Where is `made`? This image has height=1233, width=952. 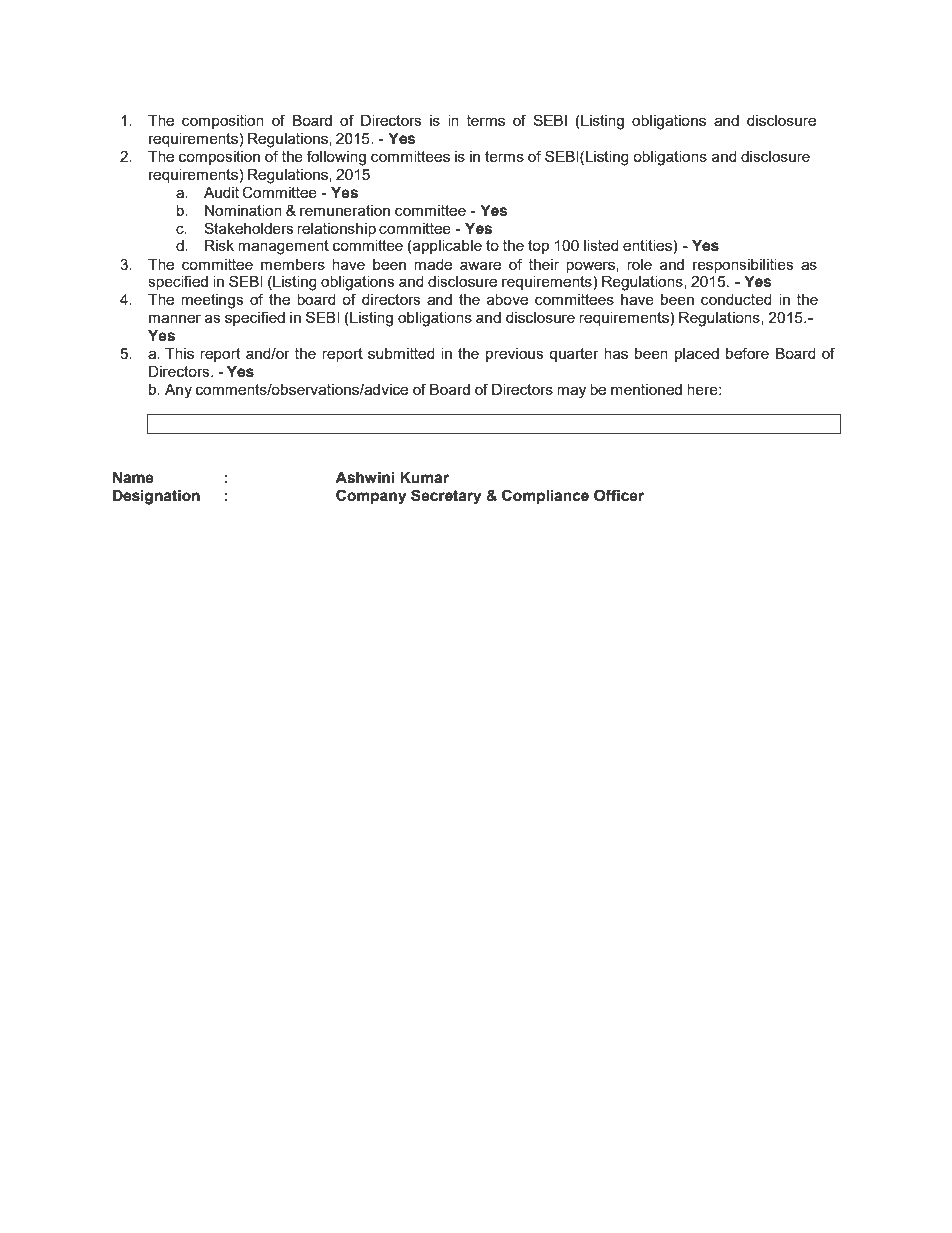 made is located at coordinates (433, 264).
